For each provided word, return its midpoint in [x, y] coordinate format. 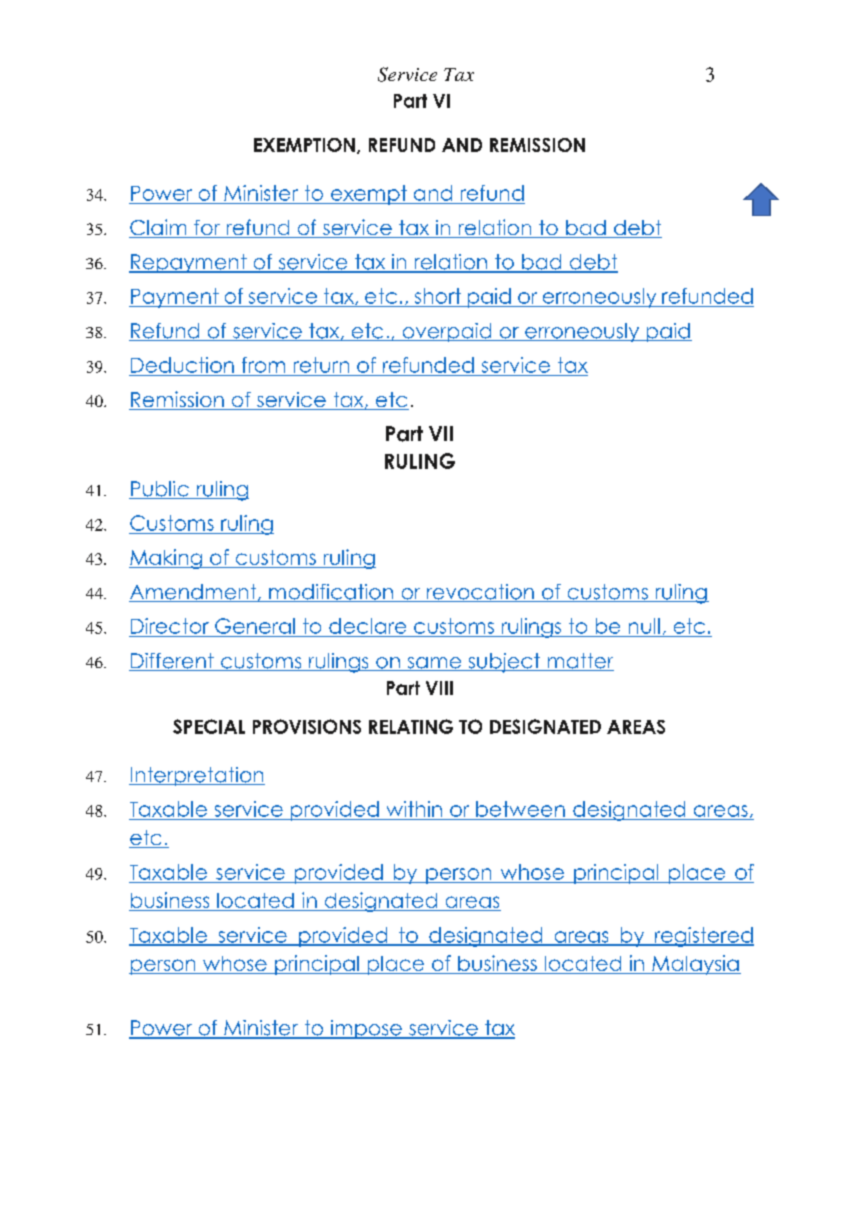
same [434, 664]
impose [366, 1029]
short [438, 296]
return [321, 365]
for [207, 229]
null [644, 626]
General [255, 626]
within [414, 809]
